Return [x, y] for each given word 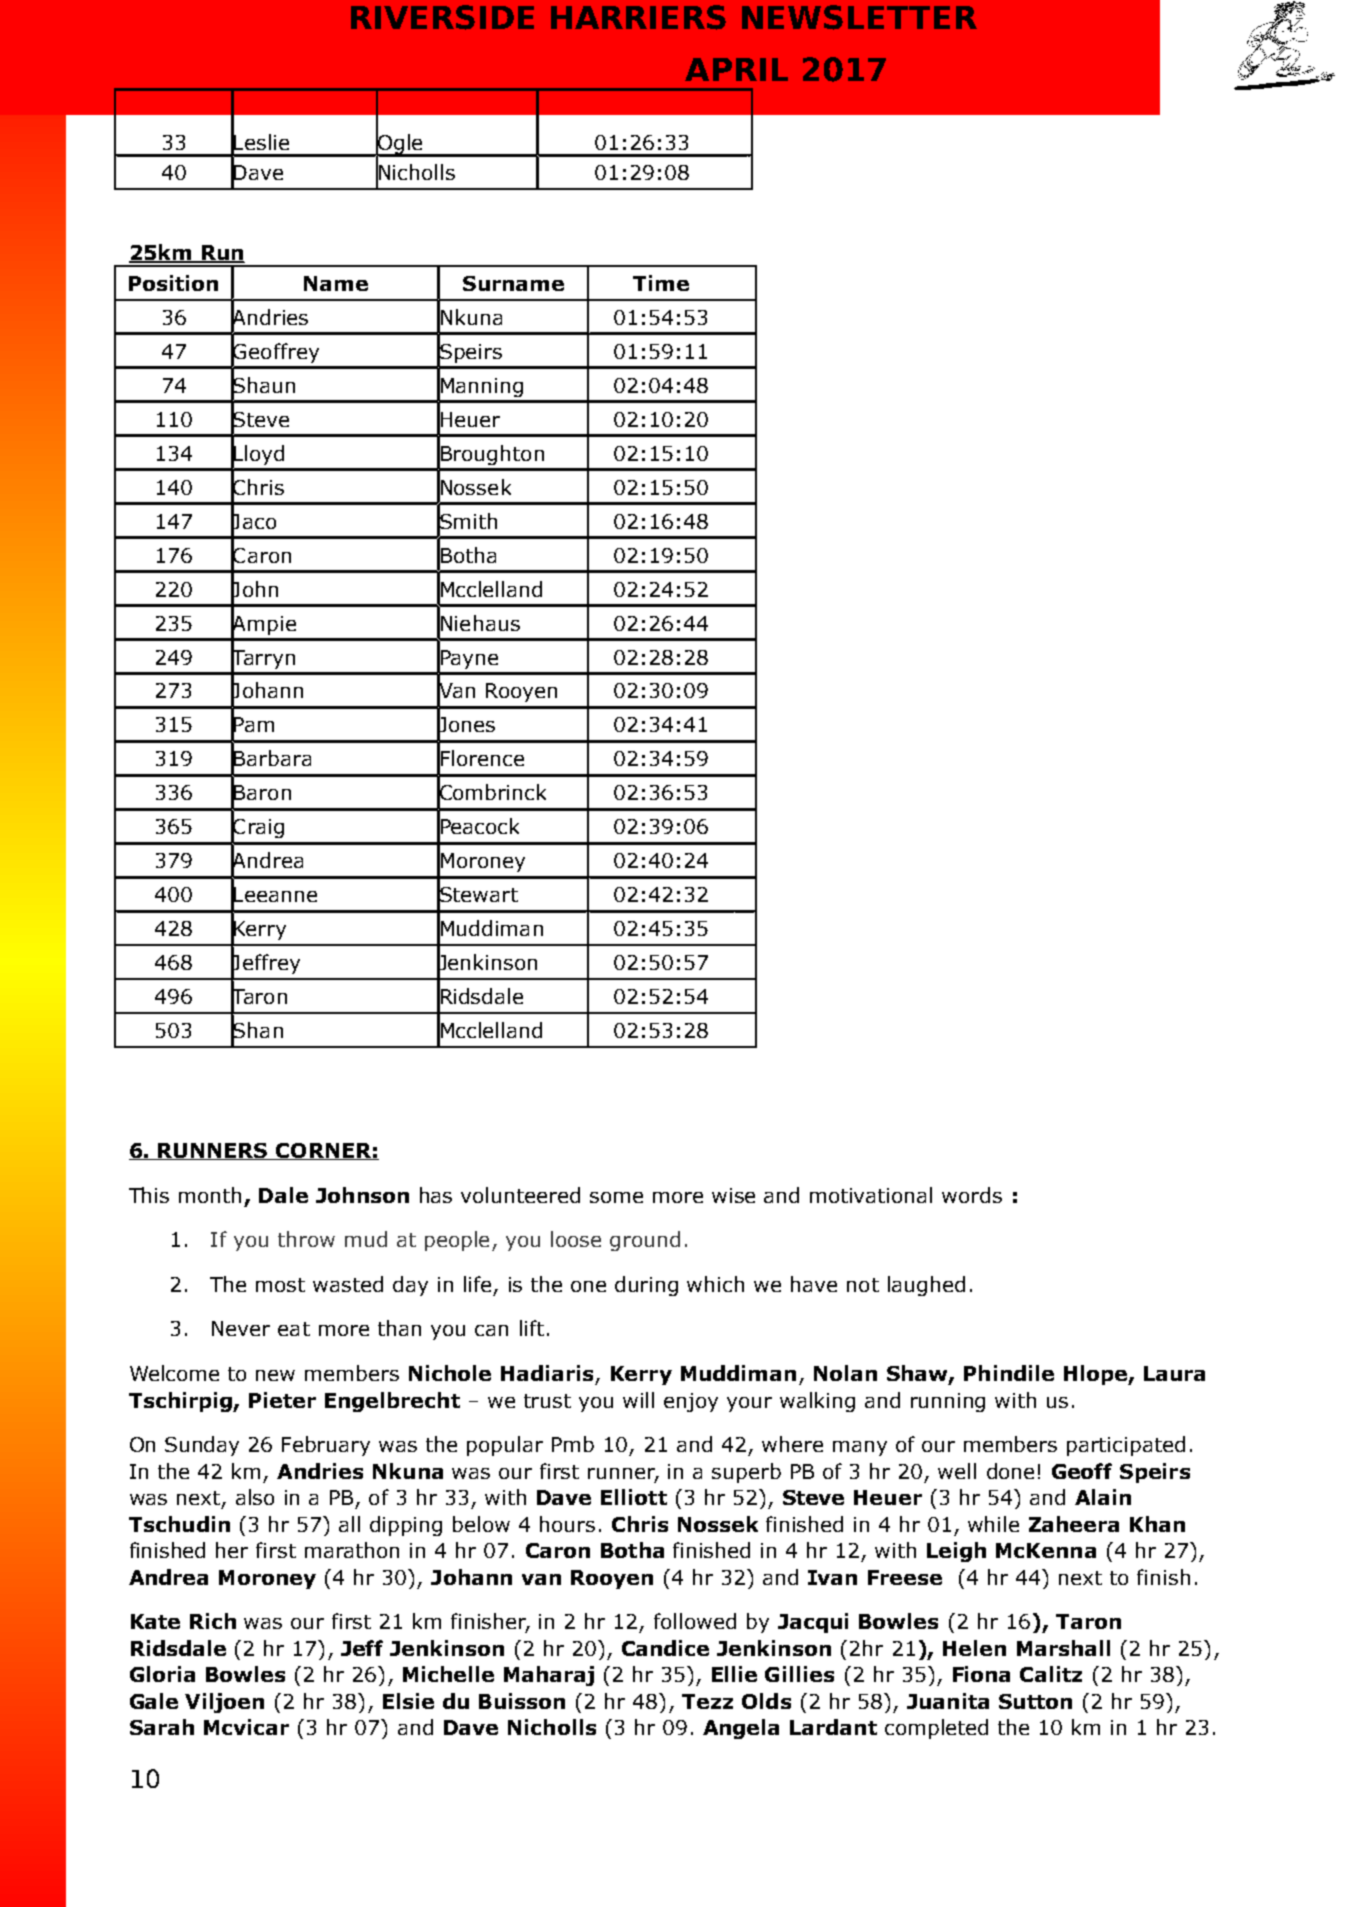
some [616, 1197]
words [972, 1195]
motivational [871, 1195]
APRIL [736, 69]
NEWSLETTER [859, 17]
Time [661, 283]
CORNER [323, 1151]
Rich [213, 1621]
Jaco [253, 521]
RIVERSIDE [442, 17]
